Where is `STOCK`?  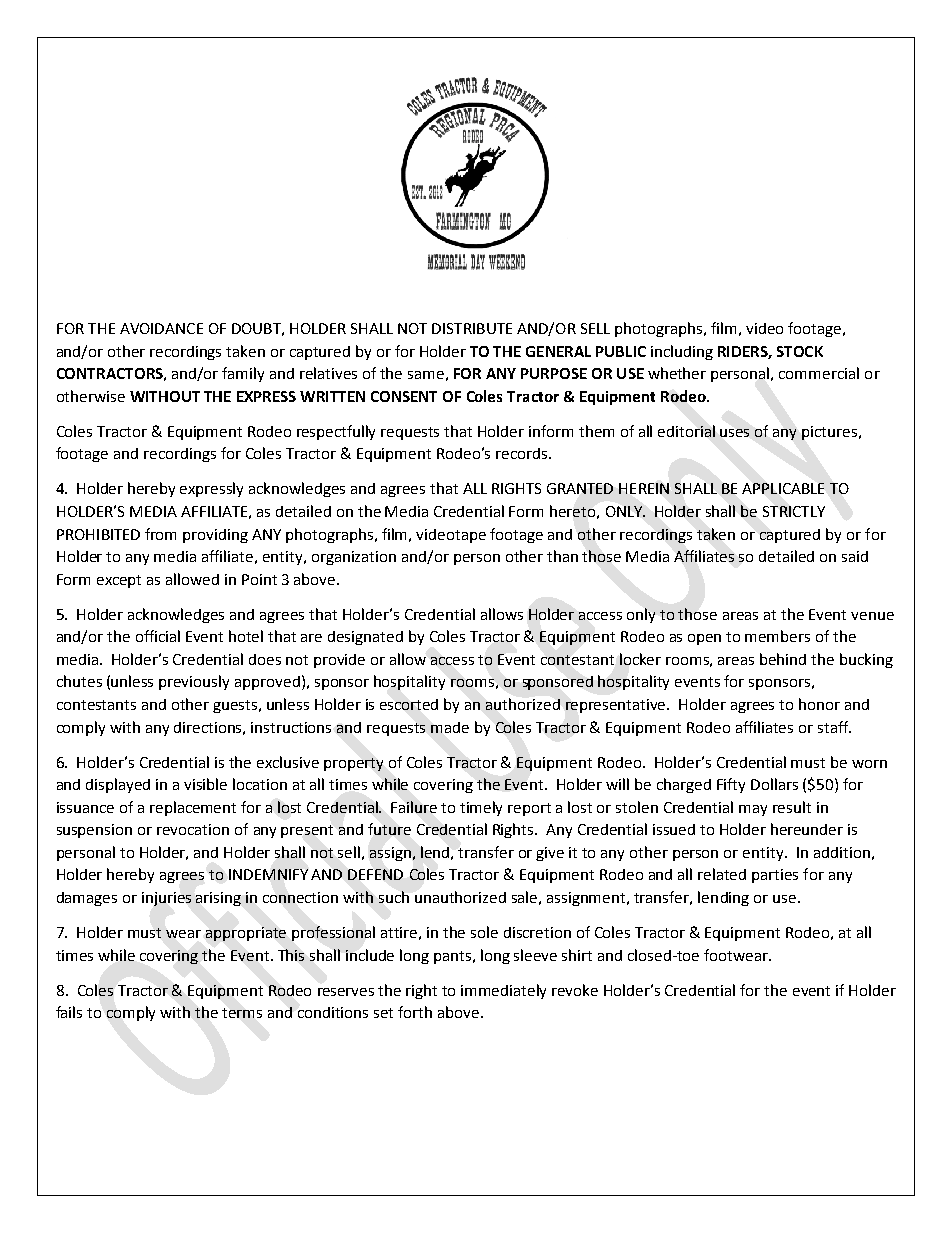 STOCK is located at coordinates (800, 351).
